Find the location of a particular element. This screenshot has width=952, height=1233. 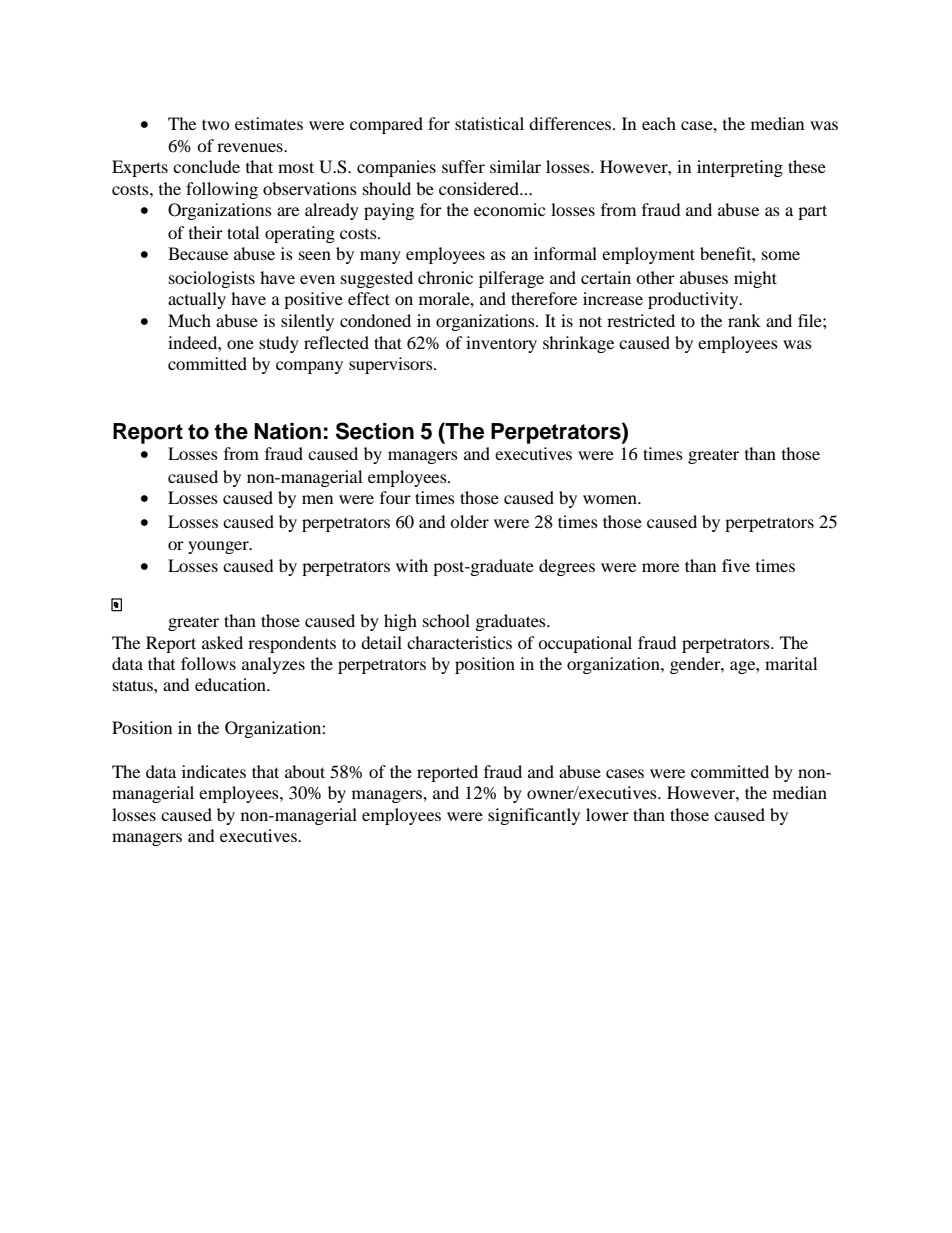

significantly is located at coordinates (534, 816).
